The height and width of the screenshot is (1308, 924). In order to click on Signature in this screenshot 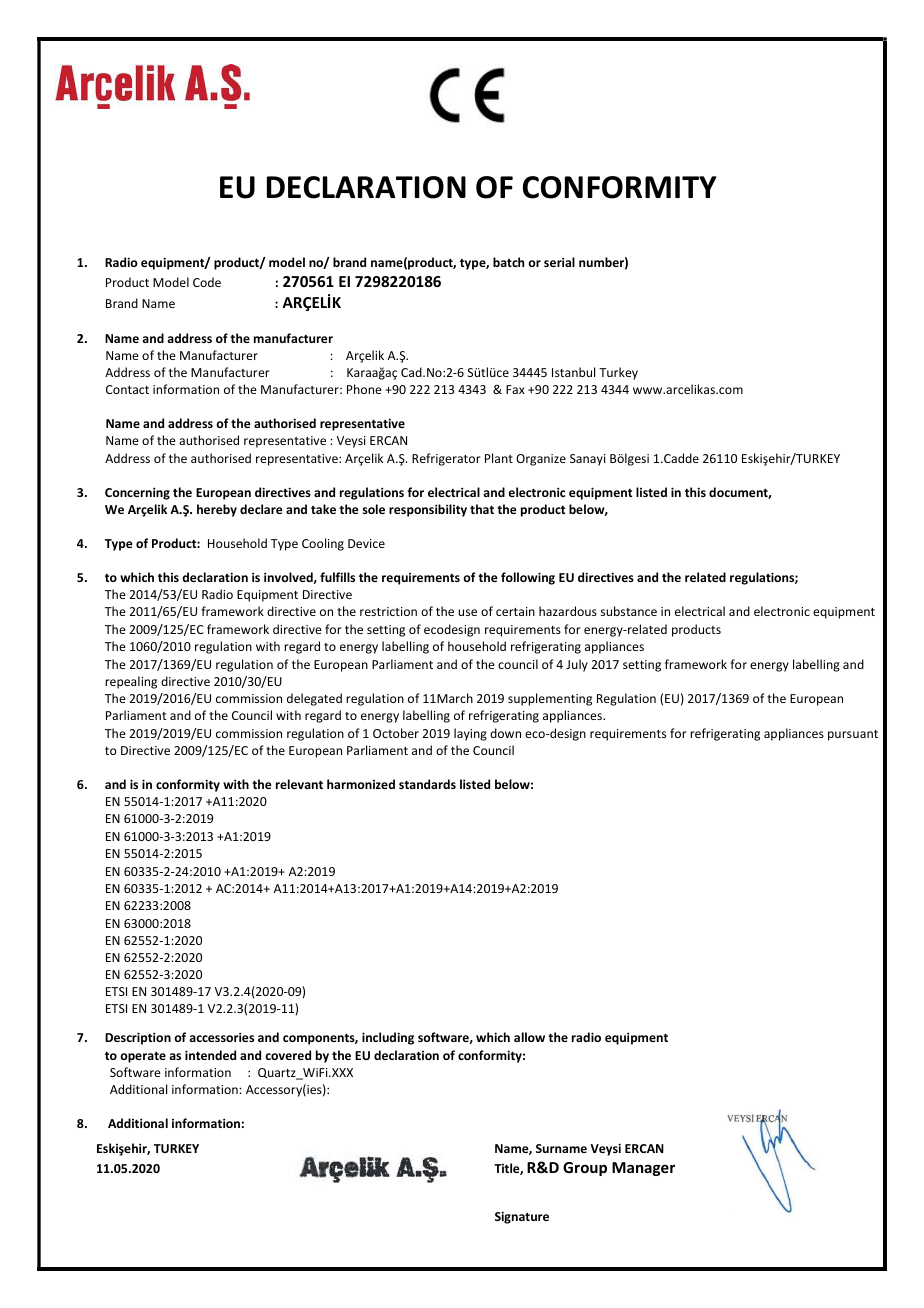, I will do `click(522, 1217)`.
